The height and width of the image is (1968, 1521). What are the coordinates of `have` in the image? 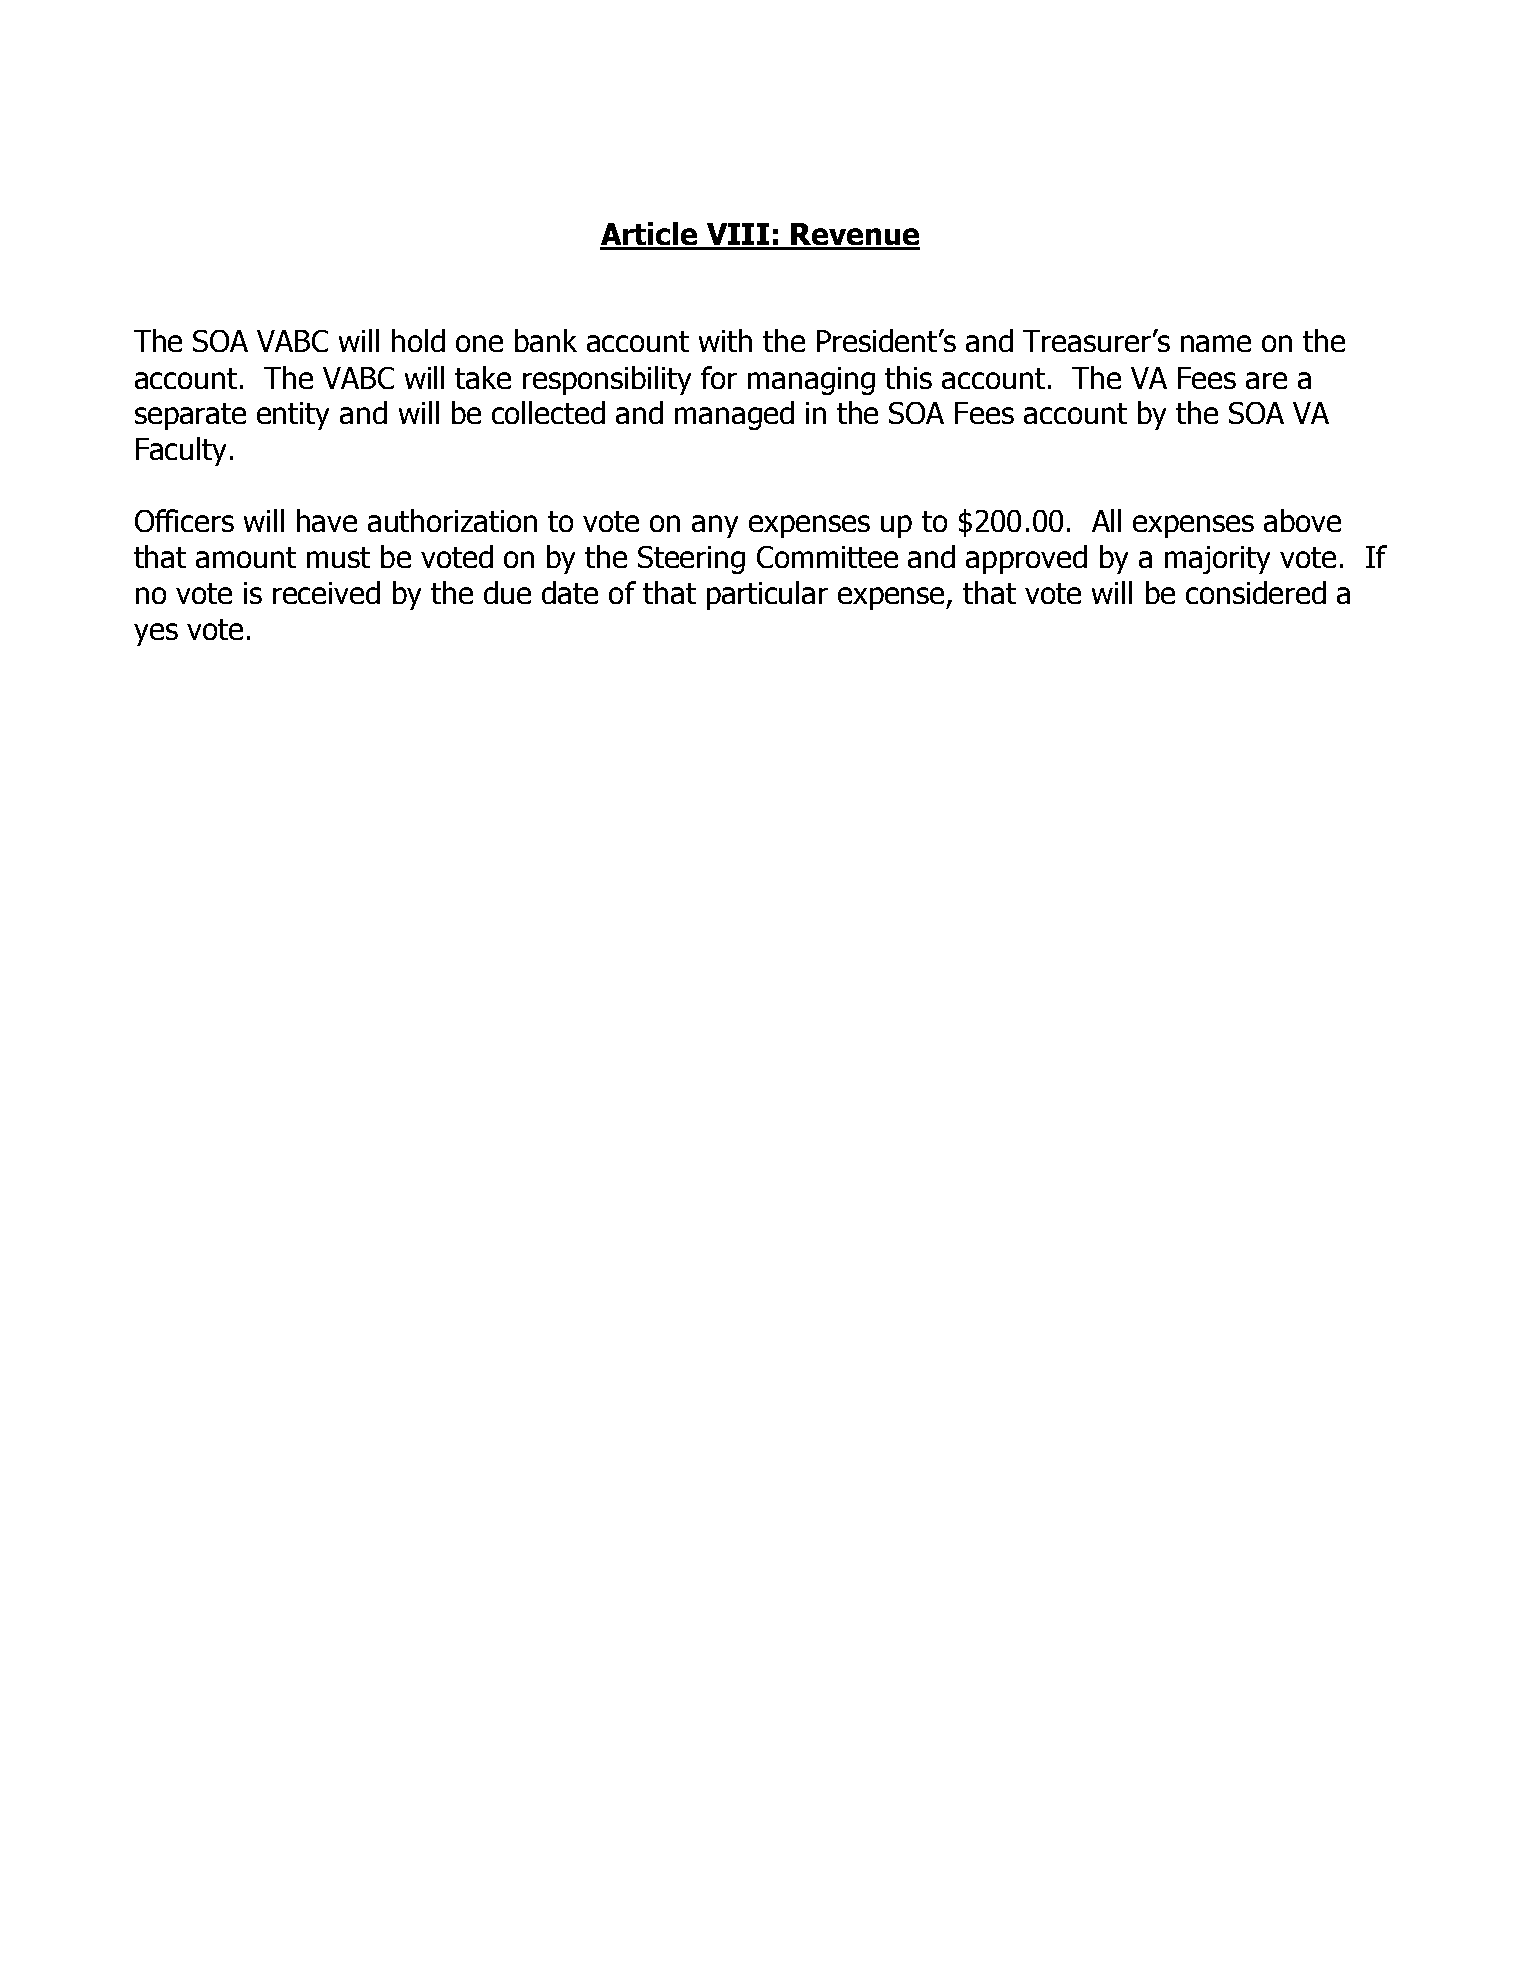 It's located at (327, 520).
